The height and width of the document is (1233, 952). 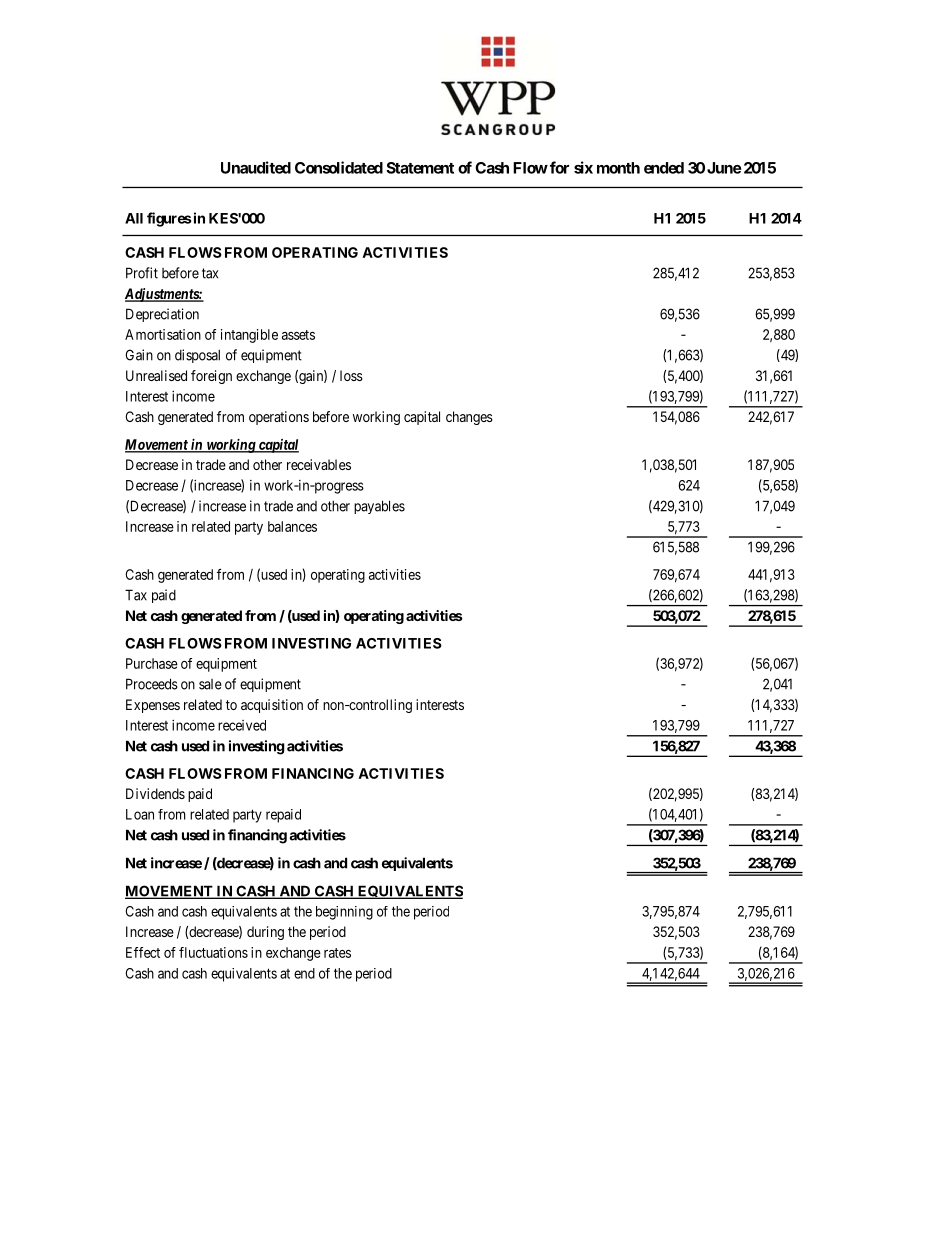 I want to click on changes, so click(x=469, y=418).
